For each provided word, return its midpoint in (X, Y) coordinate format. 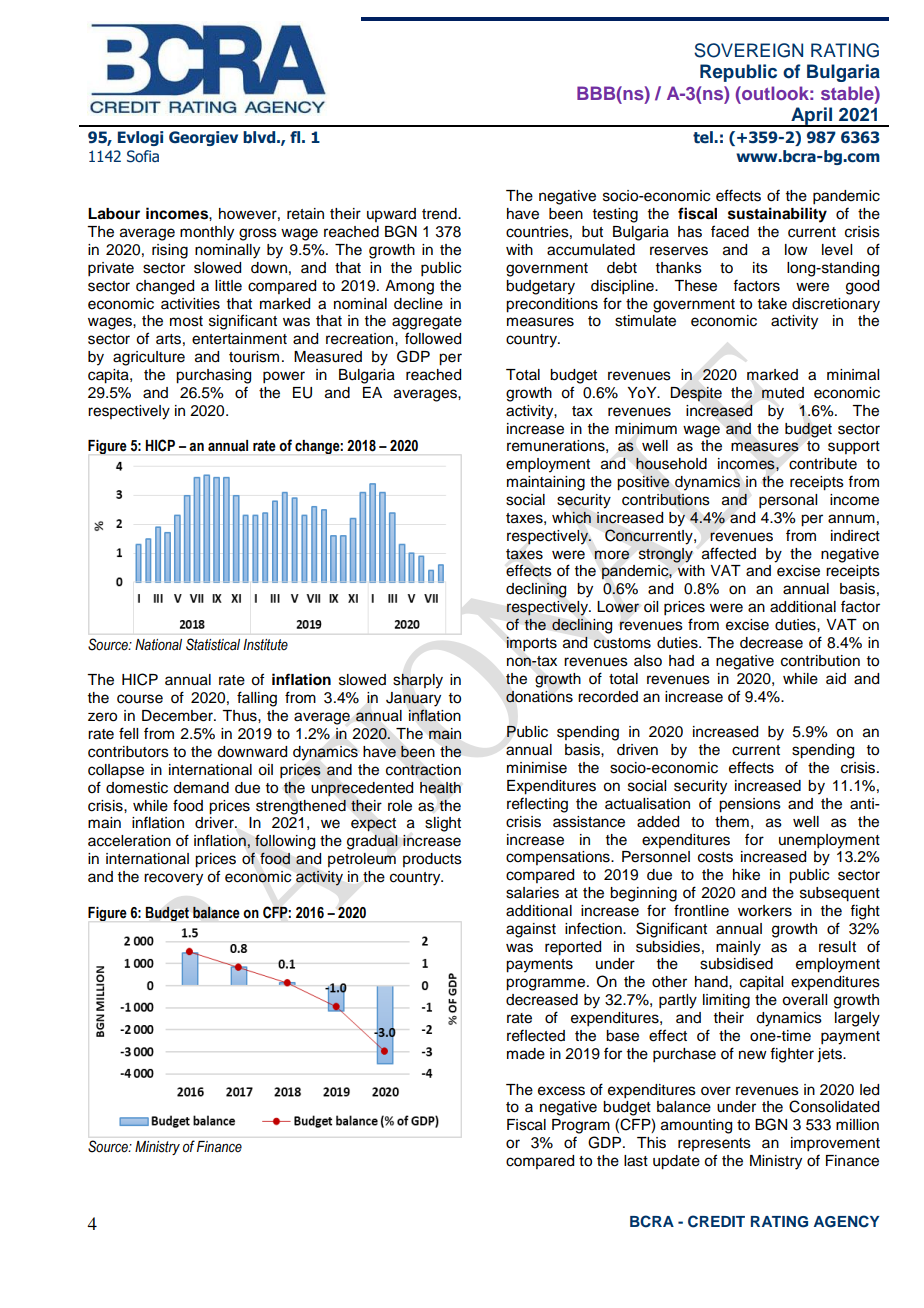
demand (201, 788)
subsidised (736, 964)
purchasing (213, 376)
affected (729, 553)
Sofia (143, 156)
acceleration (129, 841)
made (526, 1054)
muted (783, 393)
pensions (750, 805)
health (440, 788)
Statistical (213, 644)
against (531, 930)
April (812, 117)
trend (440, 214)
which (571, 517)
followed (433, 338)
